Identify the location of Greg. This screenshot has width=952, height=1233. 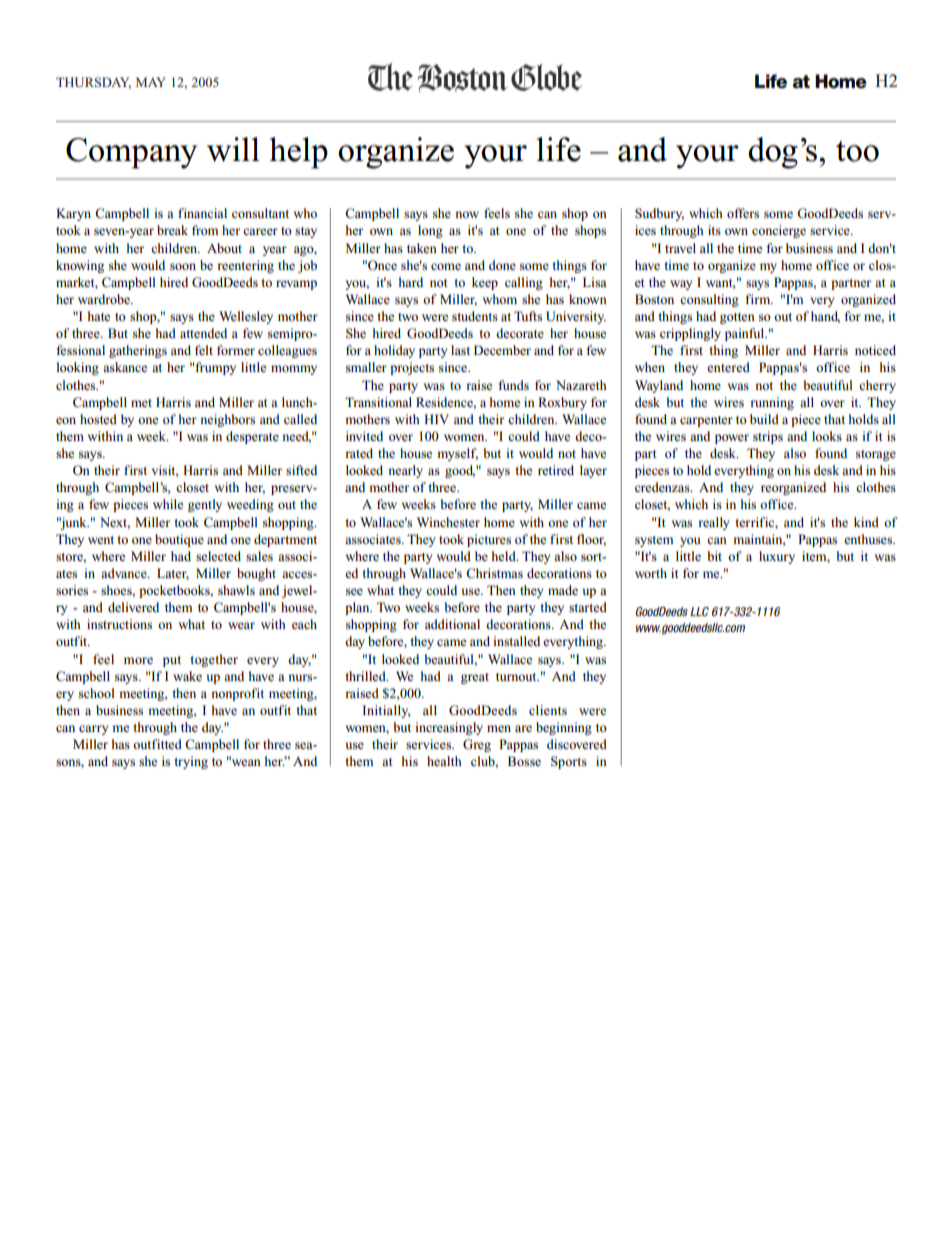
(477, 745).
